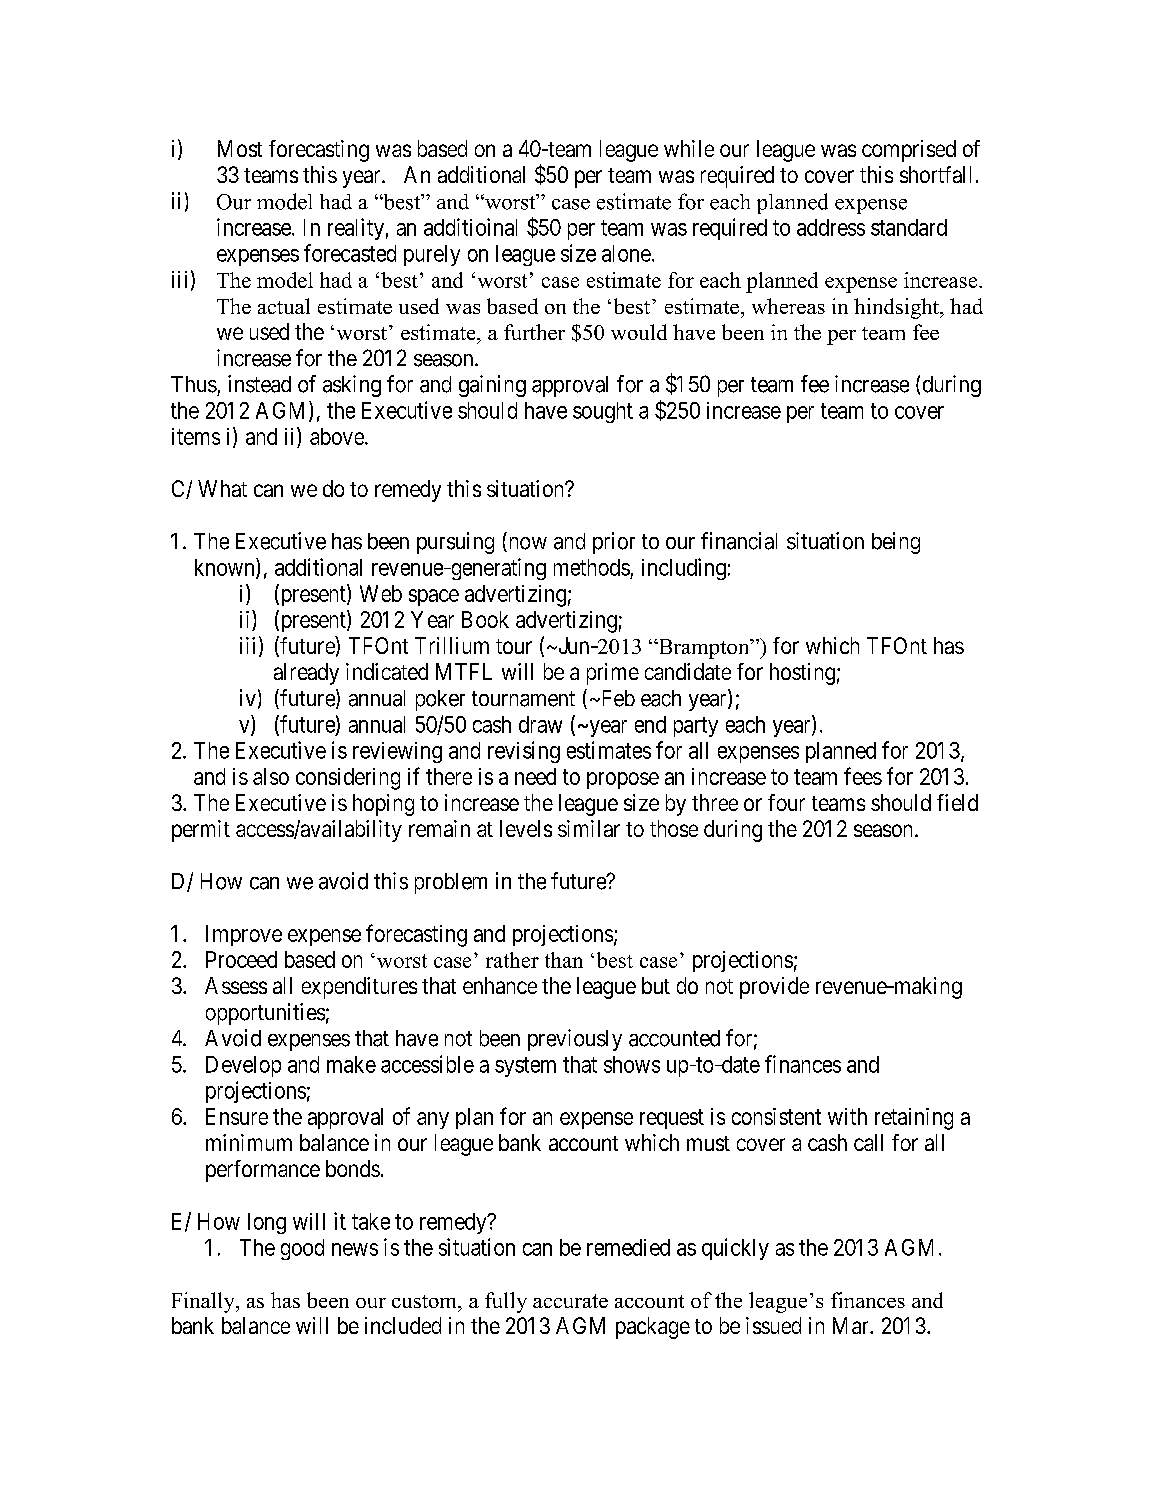 This screenshot has width=1160, height=1501. Describe the element at coordinates (201, 831) in the screenshot. I see `permit` at that location.
